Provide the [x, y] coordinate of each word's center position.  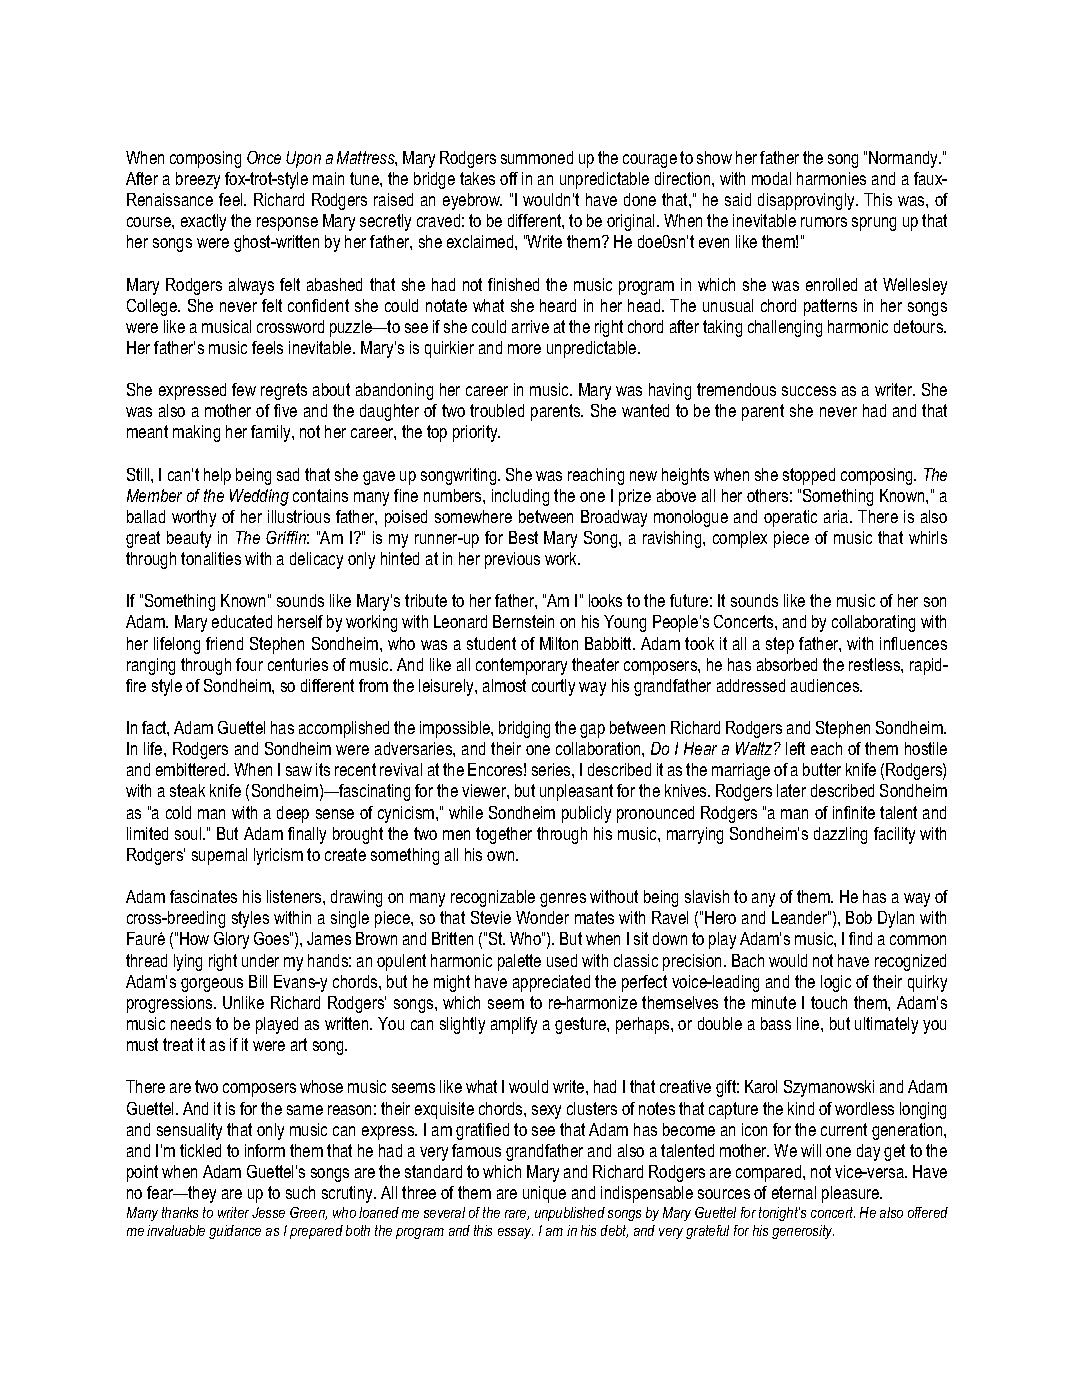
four [249, 664]
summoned [537, 157]
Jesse [268, 1212]
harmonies [831, 178]
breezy [198, 180]
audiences [826, 685]
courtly [553, 687]
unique [544, 1194]
